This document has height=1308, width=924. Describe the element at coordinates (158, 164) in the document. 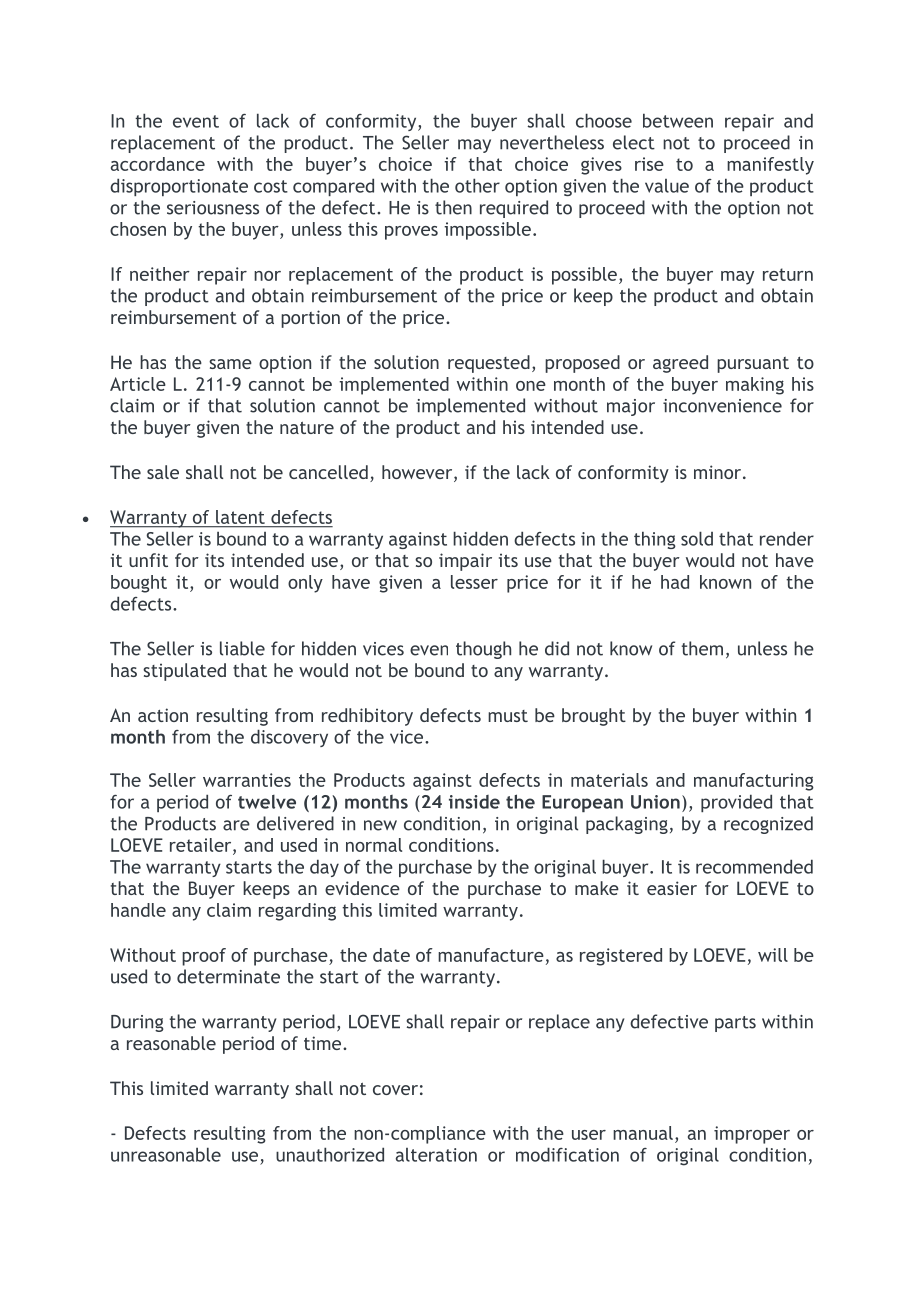

I see `accordance` at that location.
